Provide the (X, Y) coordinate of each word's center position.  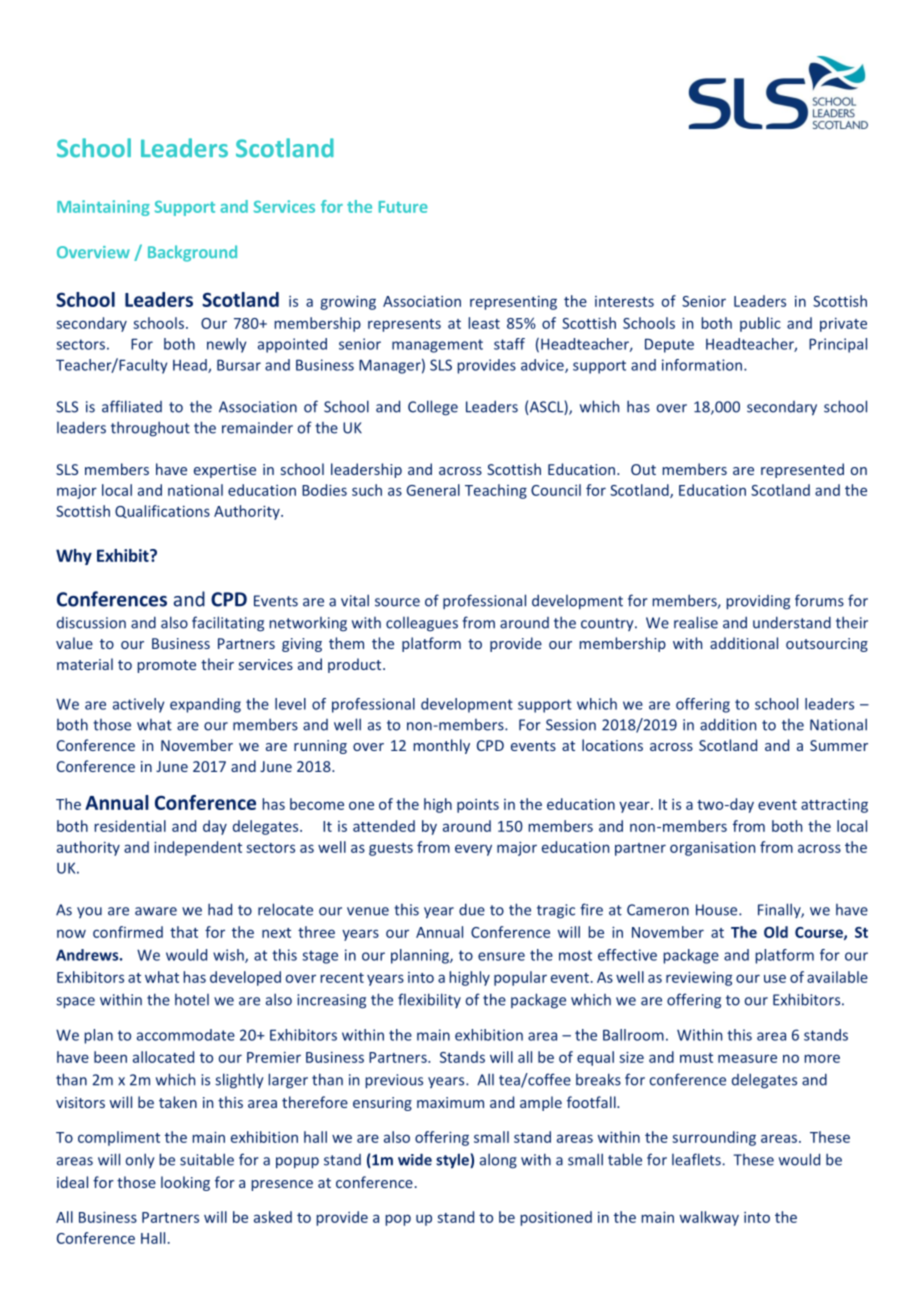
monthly (441, 746)
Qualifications (162, 511)
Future (403, 207)
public (760, 324)
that (184, 932)
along (498, 1161)
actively (138, 705)
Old (776, 932)
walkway (709, 1218)
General (433, 490)
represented (802, 470)
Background (192, 253)
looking (185, 1183)
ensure (501, 956)
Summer (839, 745)
